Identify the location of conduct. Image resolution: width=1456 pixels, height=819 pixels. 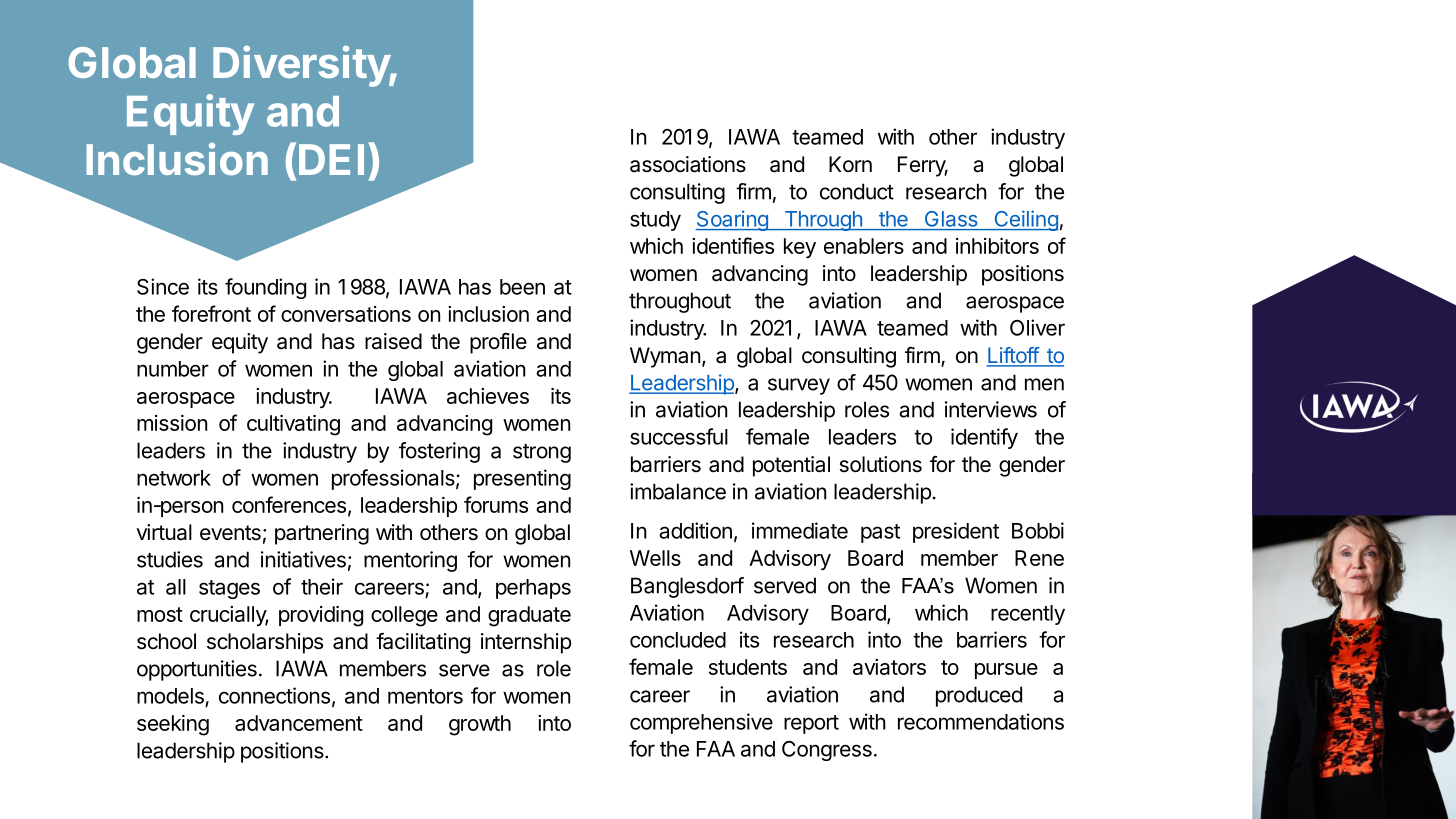
(857, 191).
